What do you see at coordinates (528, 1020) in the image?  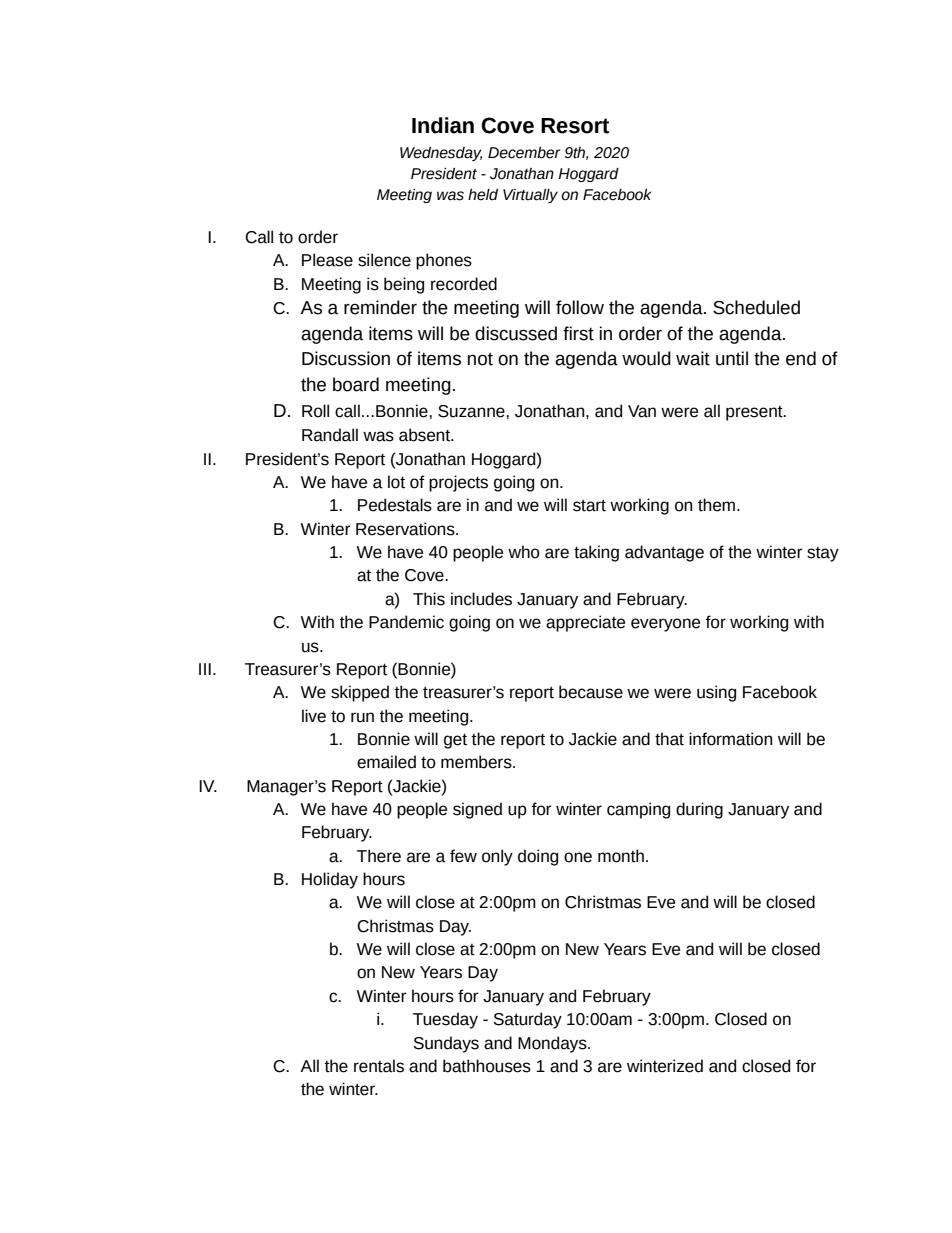 I see `Saturday` at bounding box center [528, 1020].
